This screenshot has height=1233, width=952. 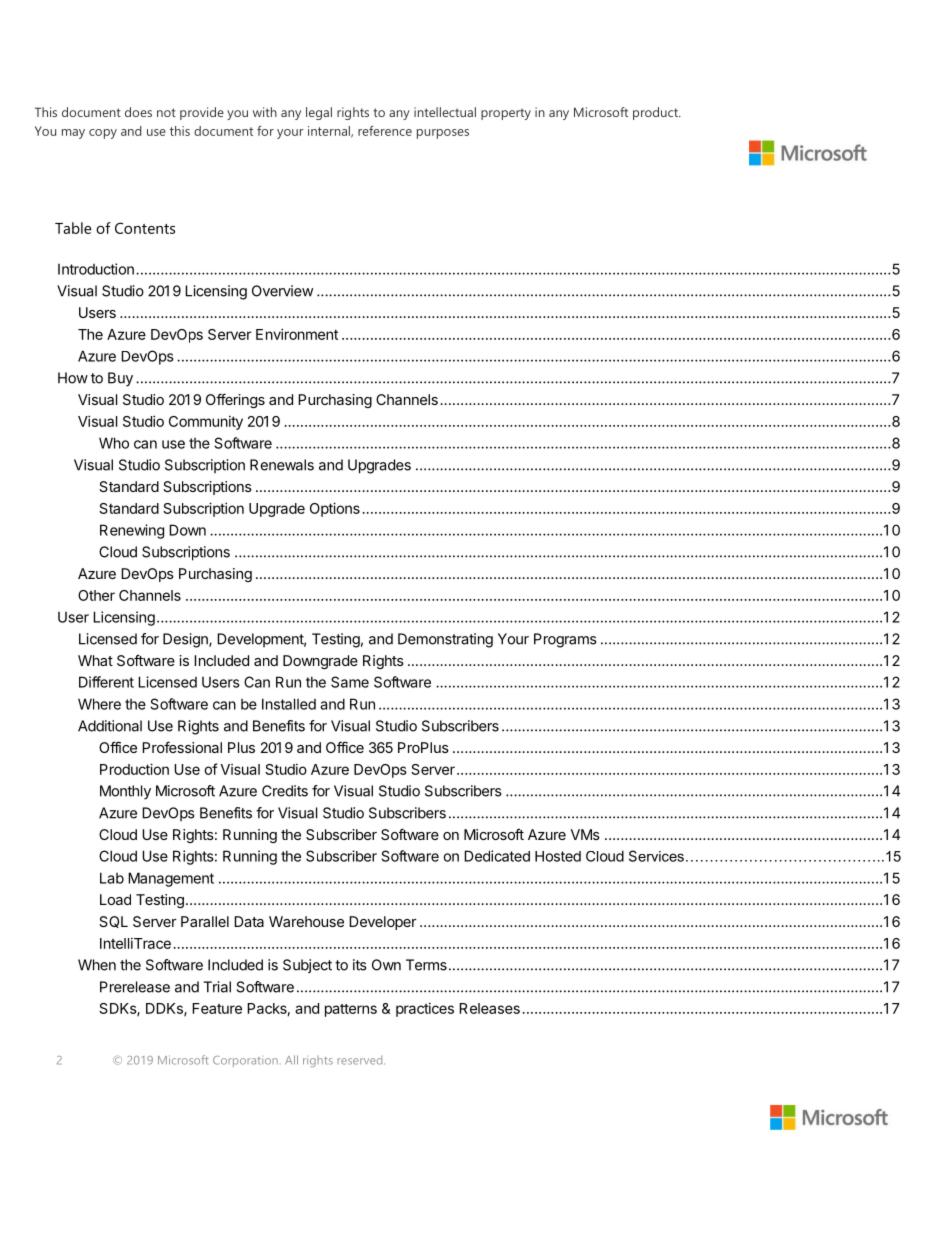 What do you see at coordinates (425, 1009) in the screenshot?
I see `practices` at bounding box center [425, 1009].
